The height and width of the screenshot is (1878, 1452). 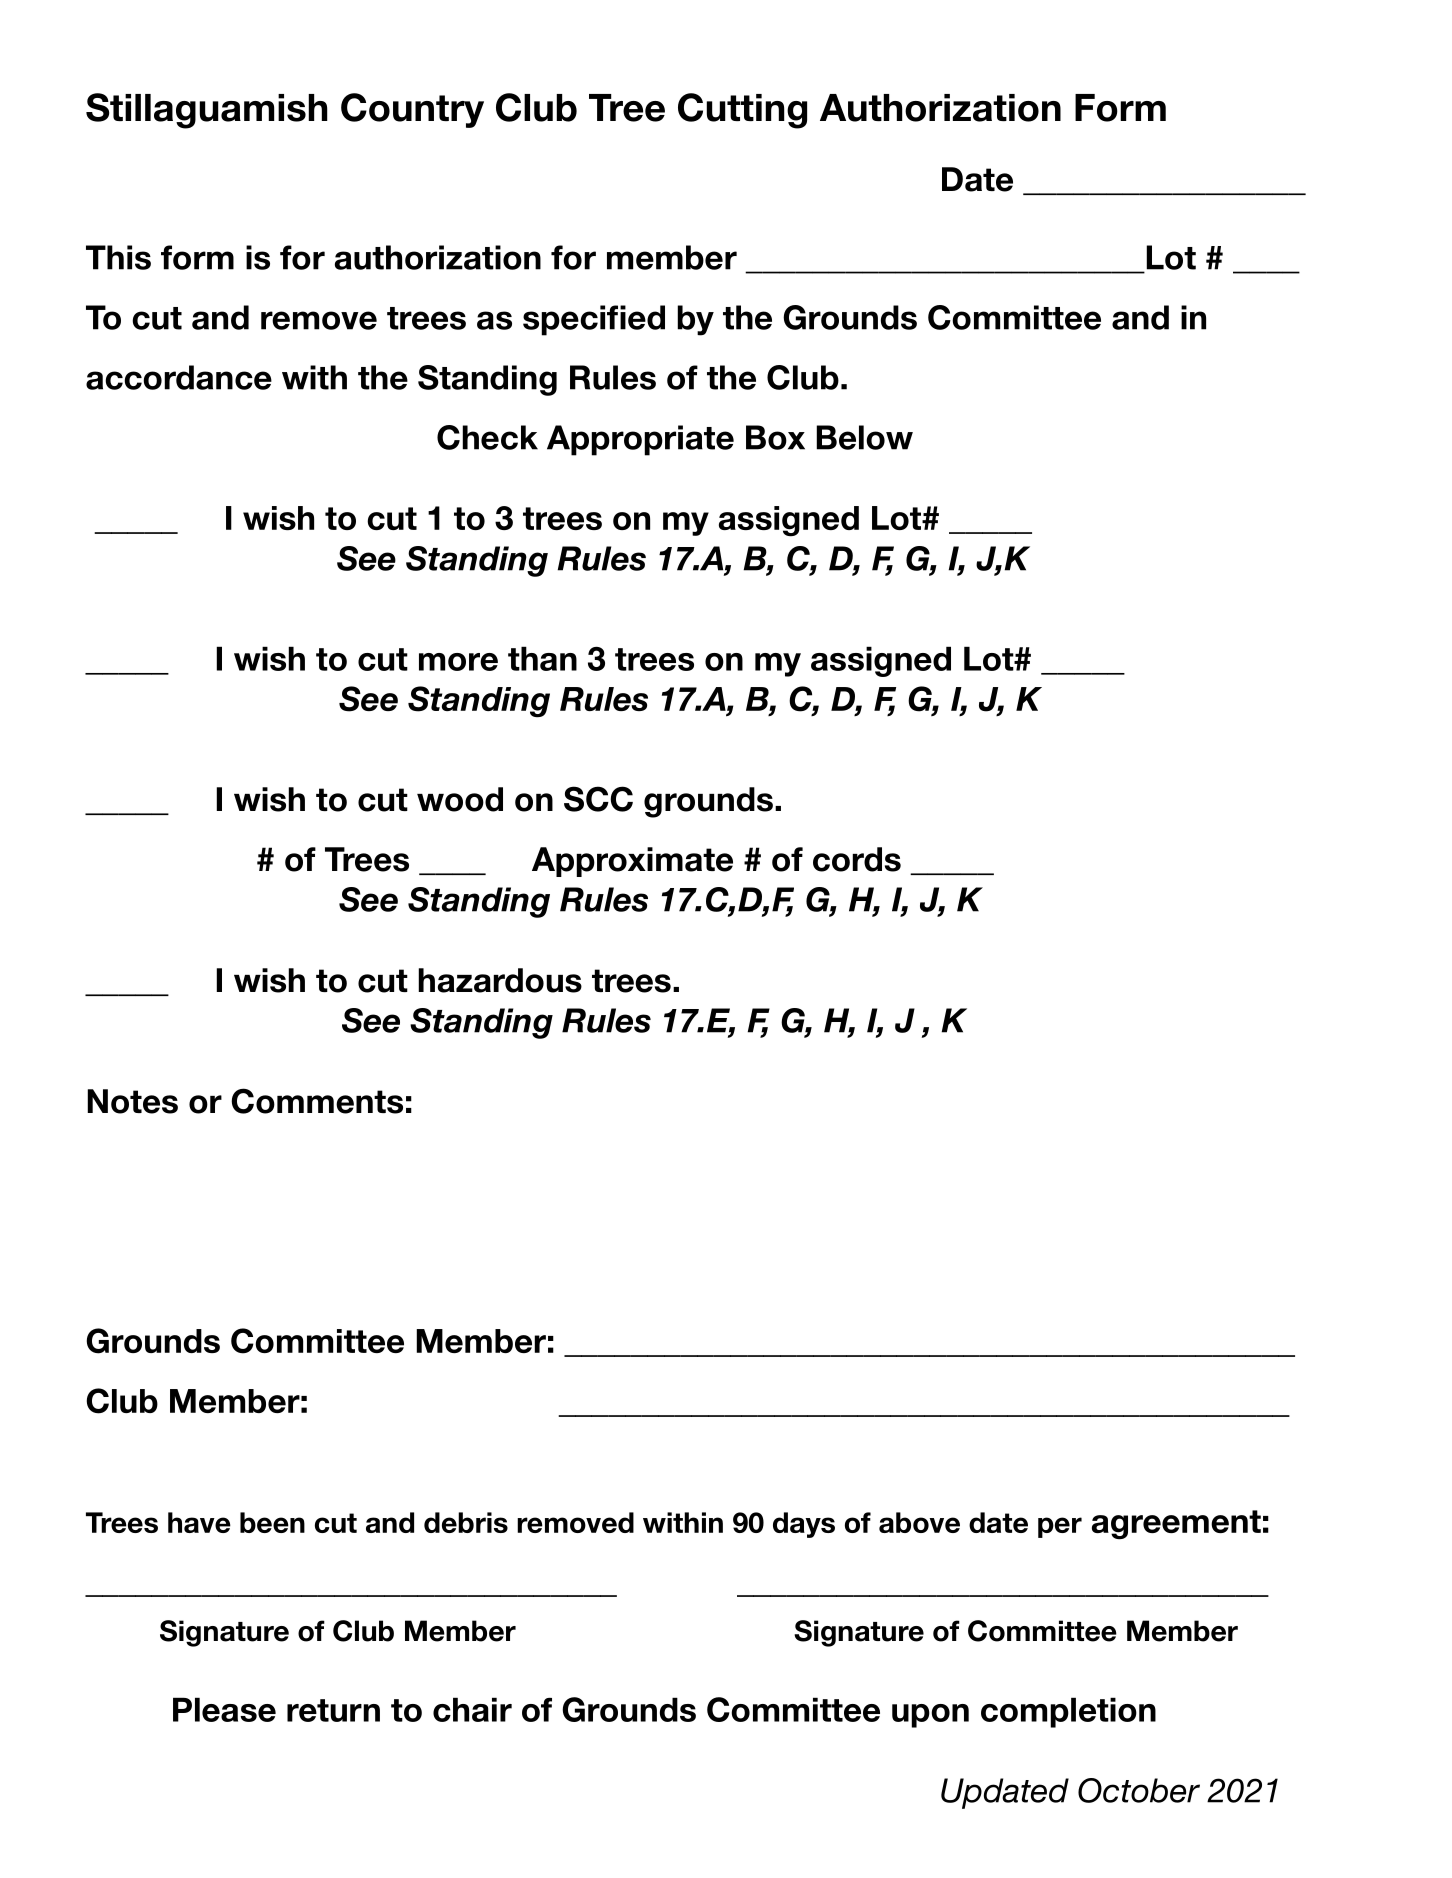 I want to click on Below, so click(x=864, y=437).
